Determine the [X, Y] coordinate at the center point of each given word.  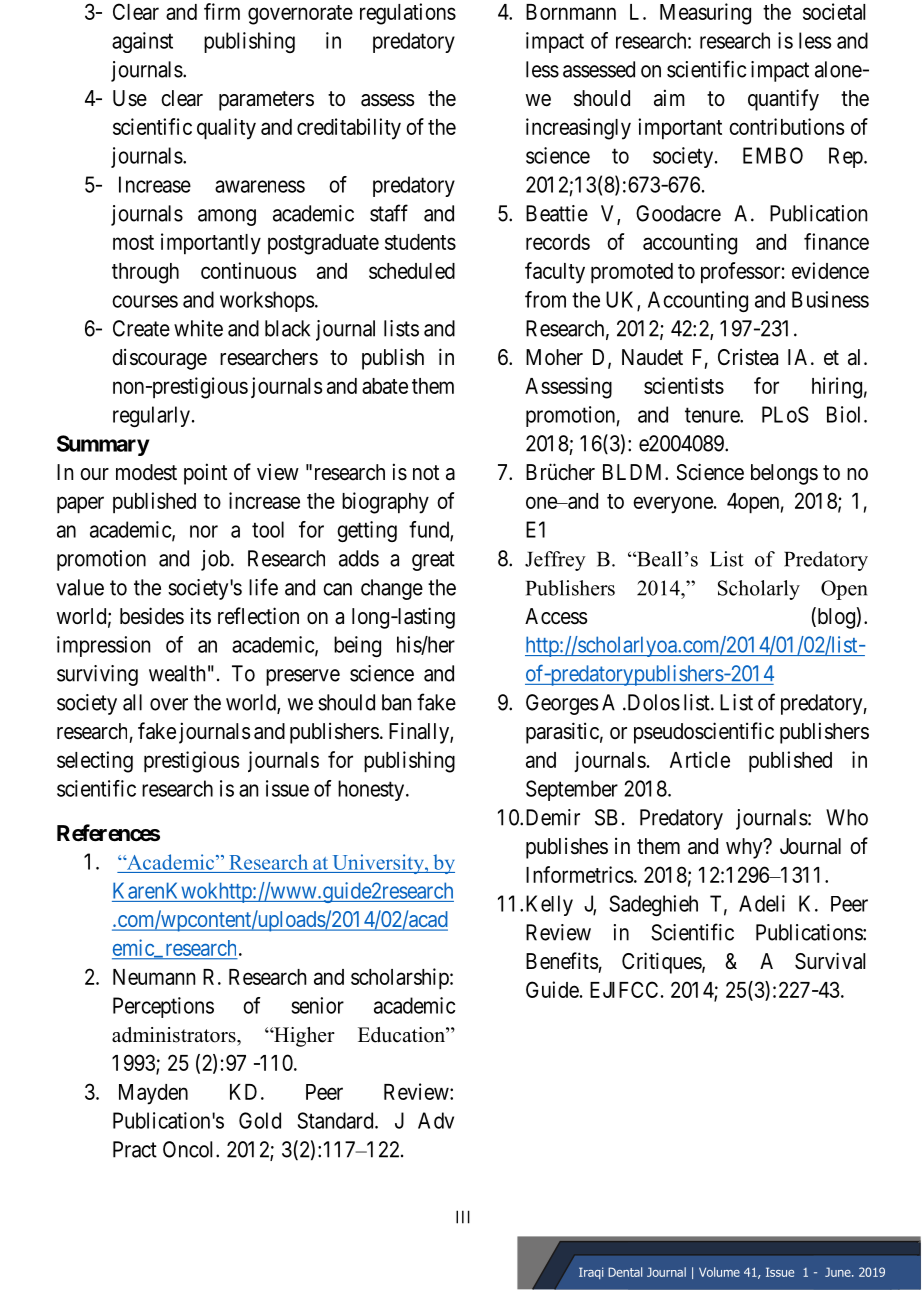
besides [152, 616]
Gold [260, 1120]
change [392, 589]
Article [700, 759]
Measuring [705, 14]
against [142, 42]
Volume [719, 1272]
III [463, 1217]
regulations [408, 14]
